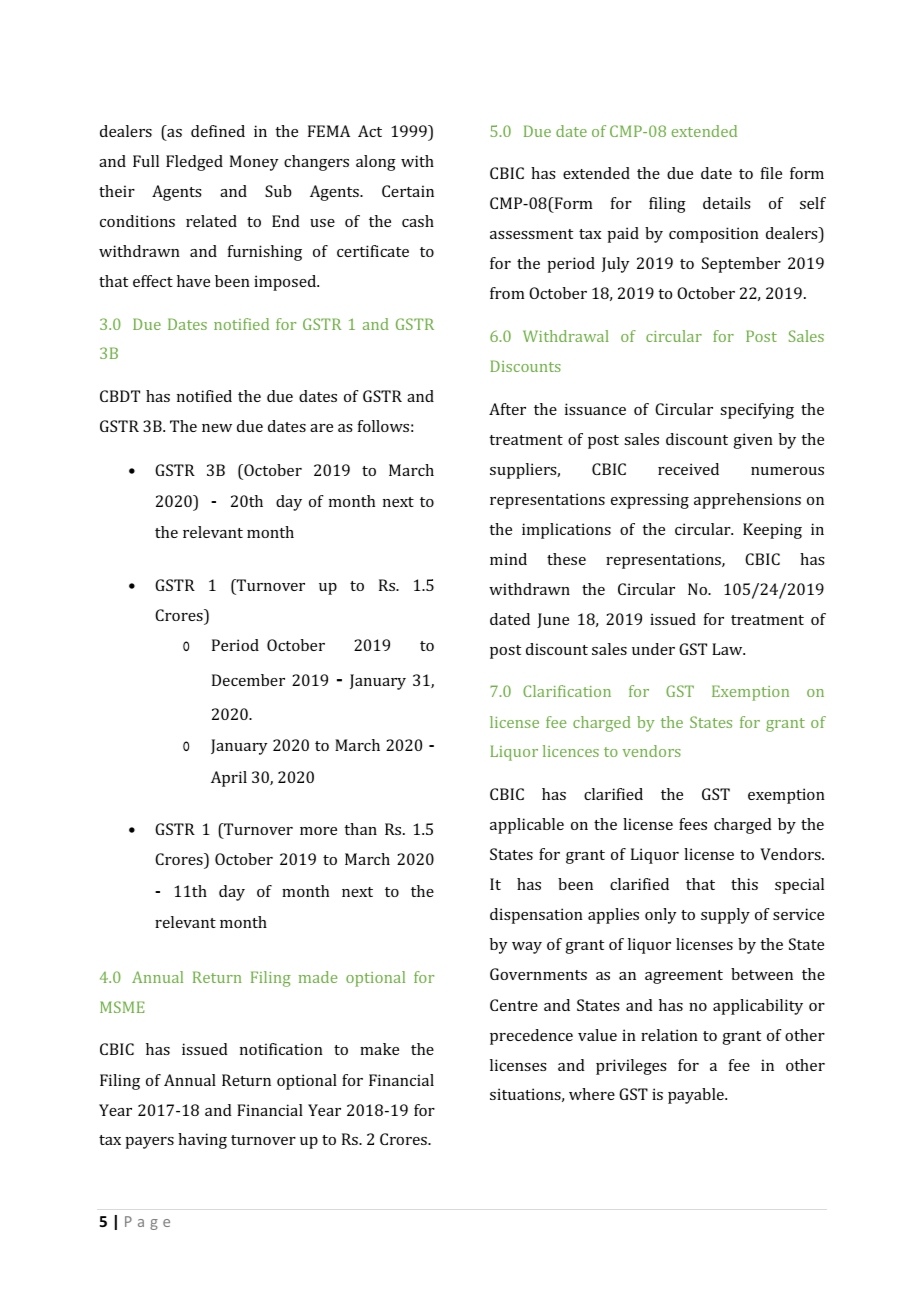  I want to click on Law, so click(728, 649).
